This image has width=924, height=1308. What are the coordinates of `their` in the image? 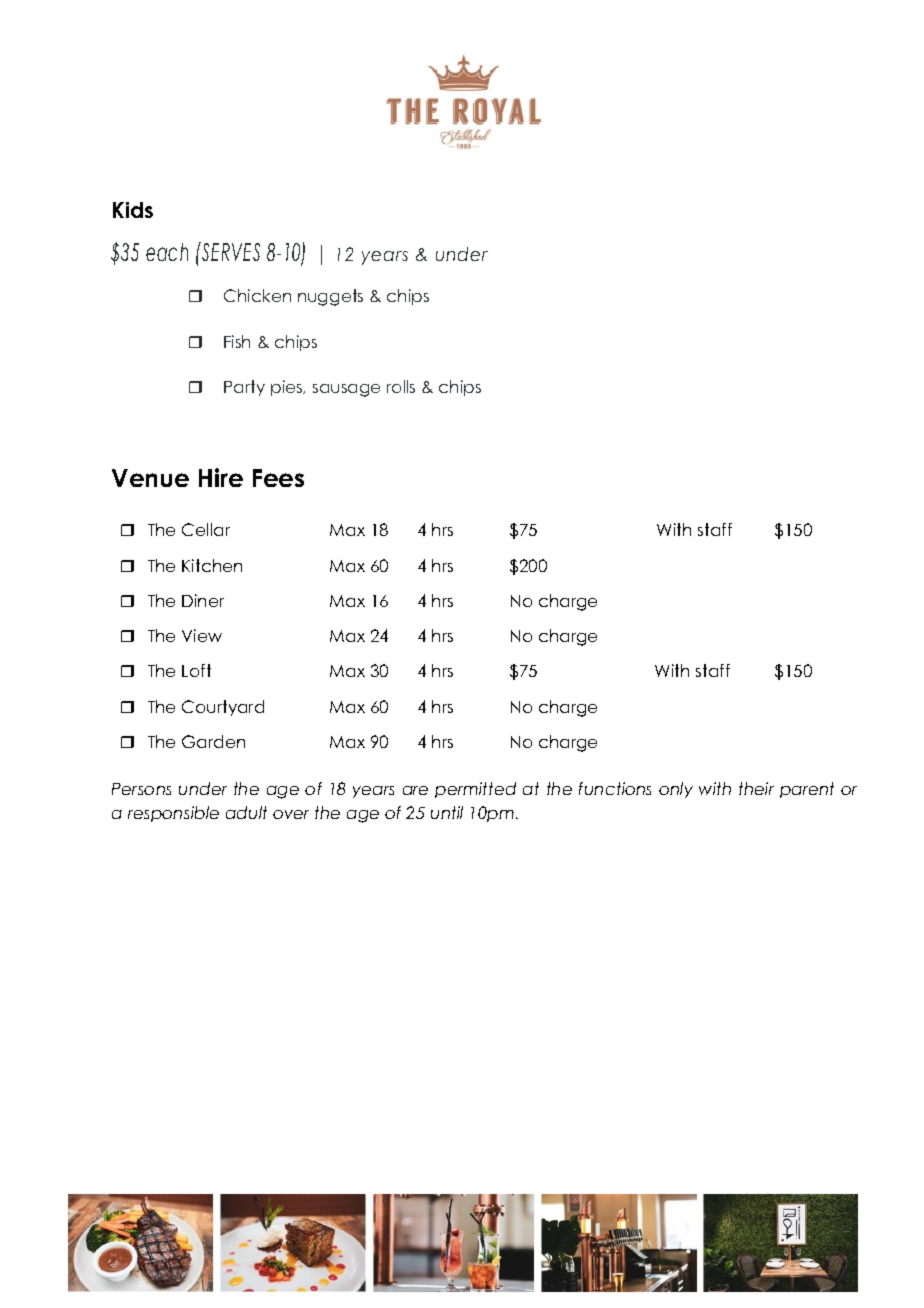 It's located at (756, 788).
